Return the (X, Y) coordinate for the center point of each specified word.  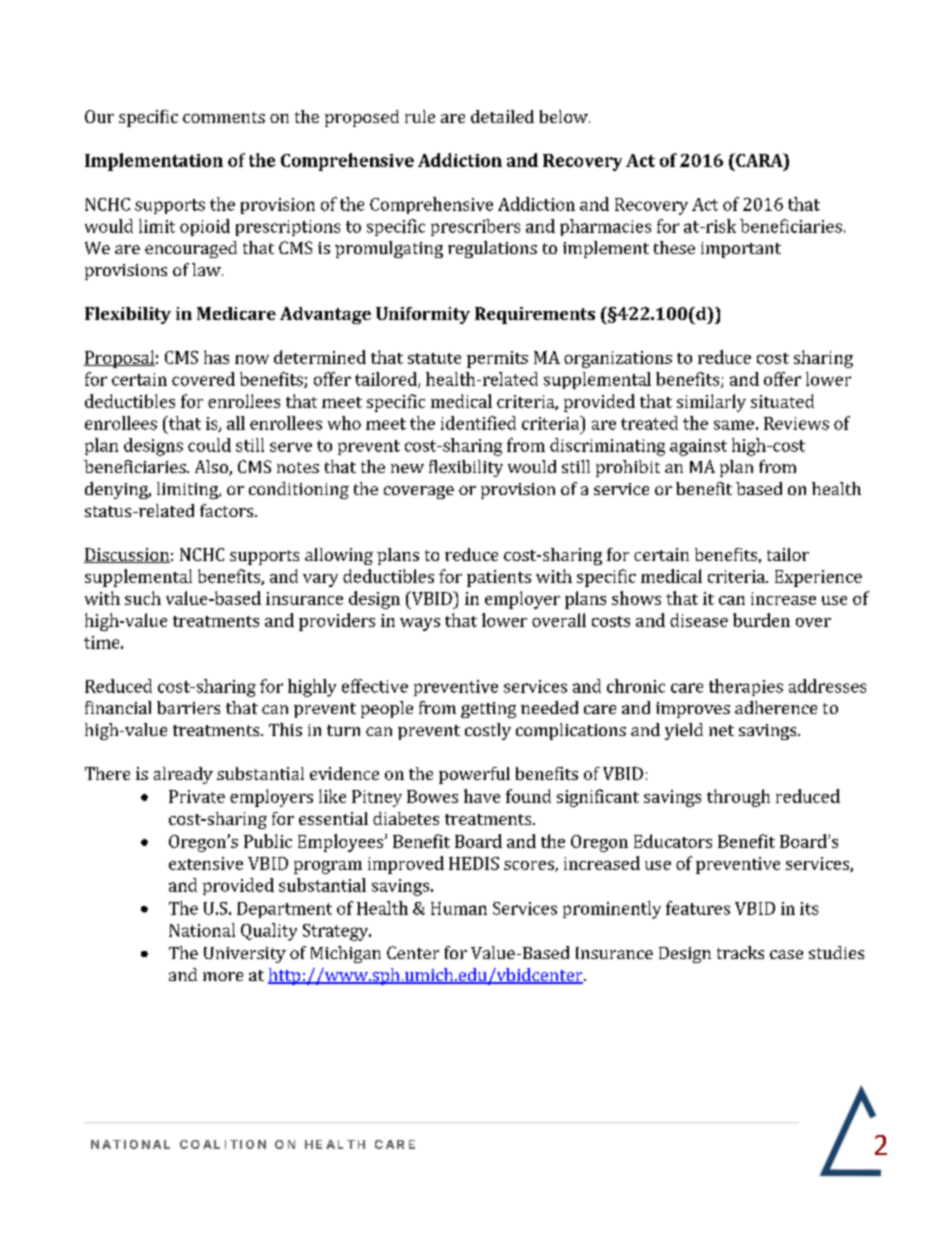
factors (228, 510)
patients (499, 578)
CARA (759, 160)
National (202, 930)
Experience (818, 578)
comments (224, 117)
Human (459, 908)
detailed (502, 116)
